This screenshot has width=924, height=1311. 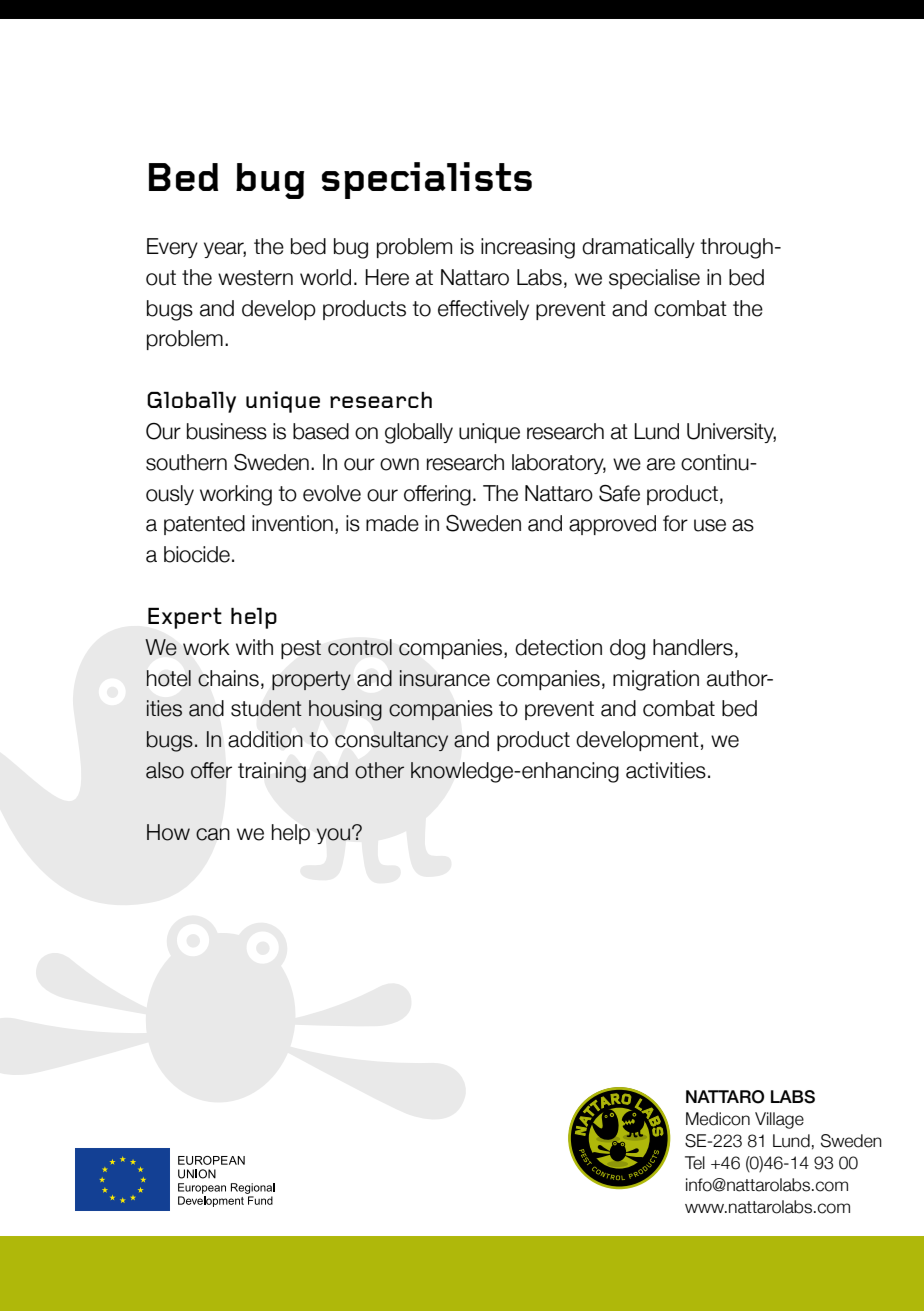 I want to click on Every, so click(x=172, y=248).
